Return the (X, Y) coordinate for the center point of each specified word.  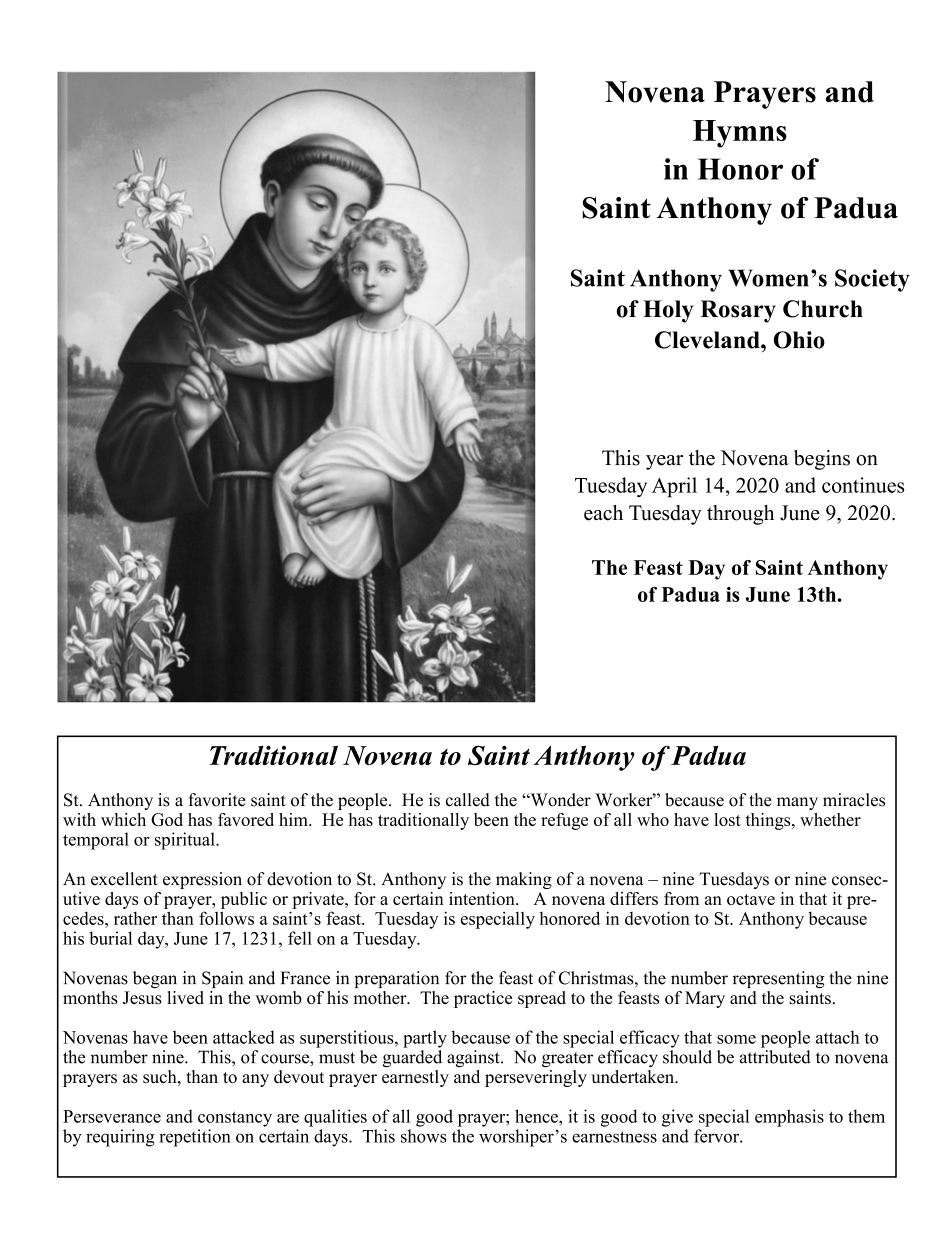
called (468, 800)
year (664, 462)
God (167, 819)
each (603, 513)
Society (872, 280)
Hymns (740, 134)
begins (822, 460)
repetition (195, 1138)
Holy (668, 311)
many (797, 803)
